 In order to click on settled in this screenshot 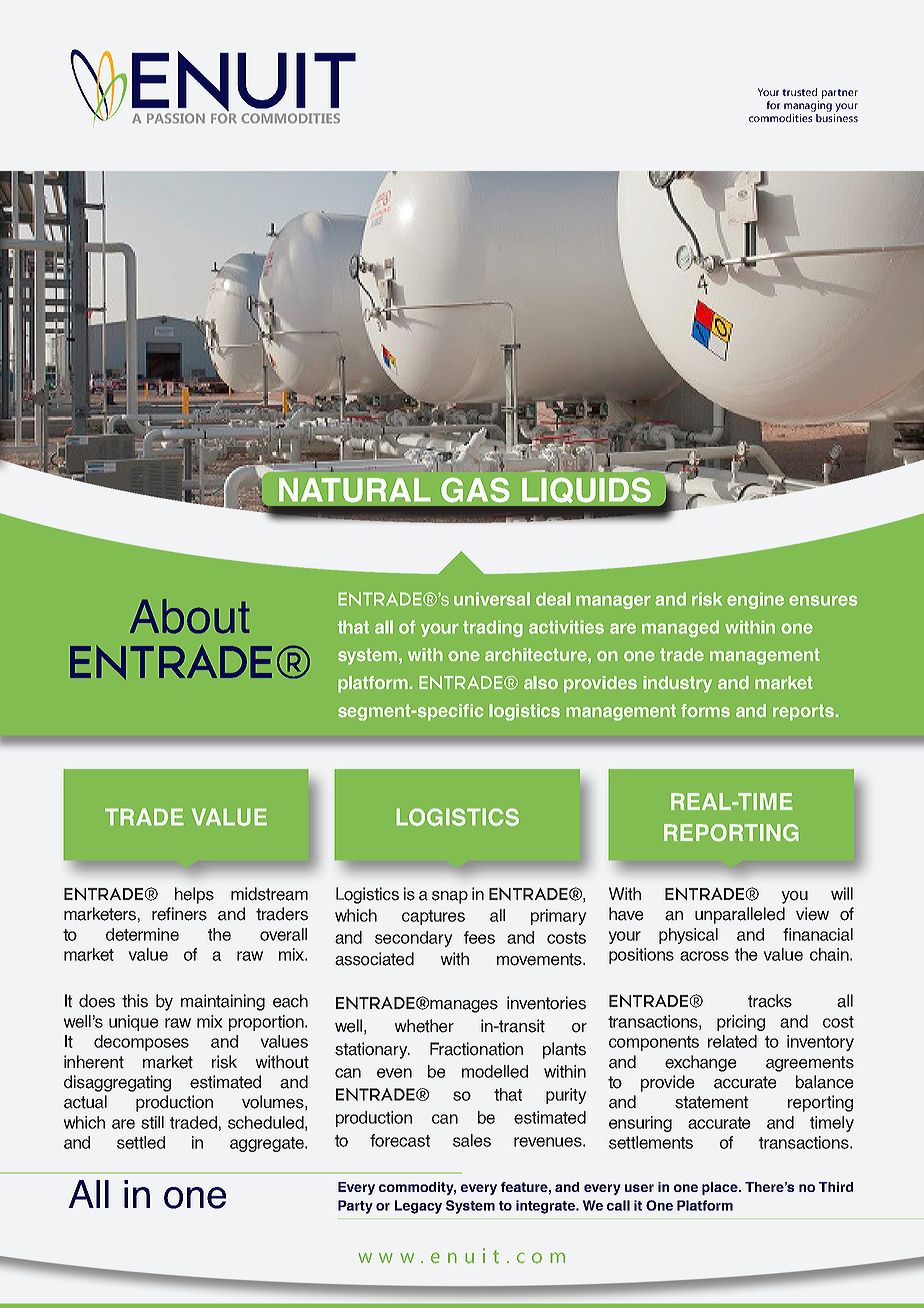, I will do `click(141, 1142)`.
